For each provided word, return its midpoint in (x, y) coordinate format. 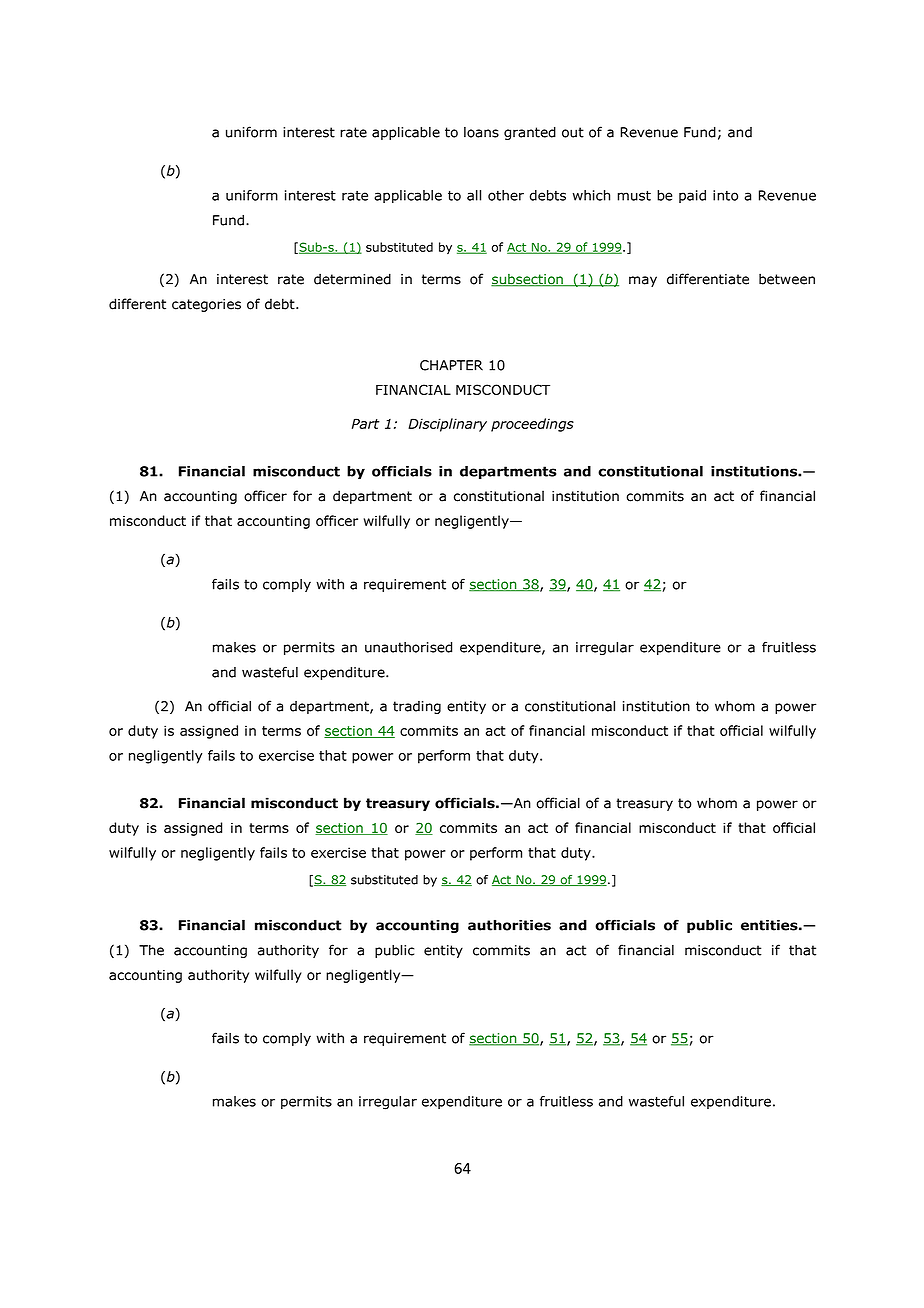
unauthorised (408, 647)
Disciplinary (447, 425)
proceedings (532, 425)
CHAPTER (451, 365)
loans (481, 132)
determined (352, 279)
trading (417, 707)
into (725, 195)
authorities (509, 925)
